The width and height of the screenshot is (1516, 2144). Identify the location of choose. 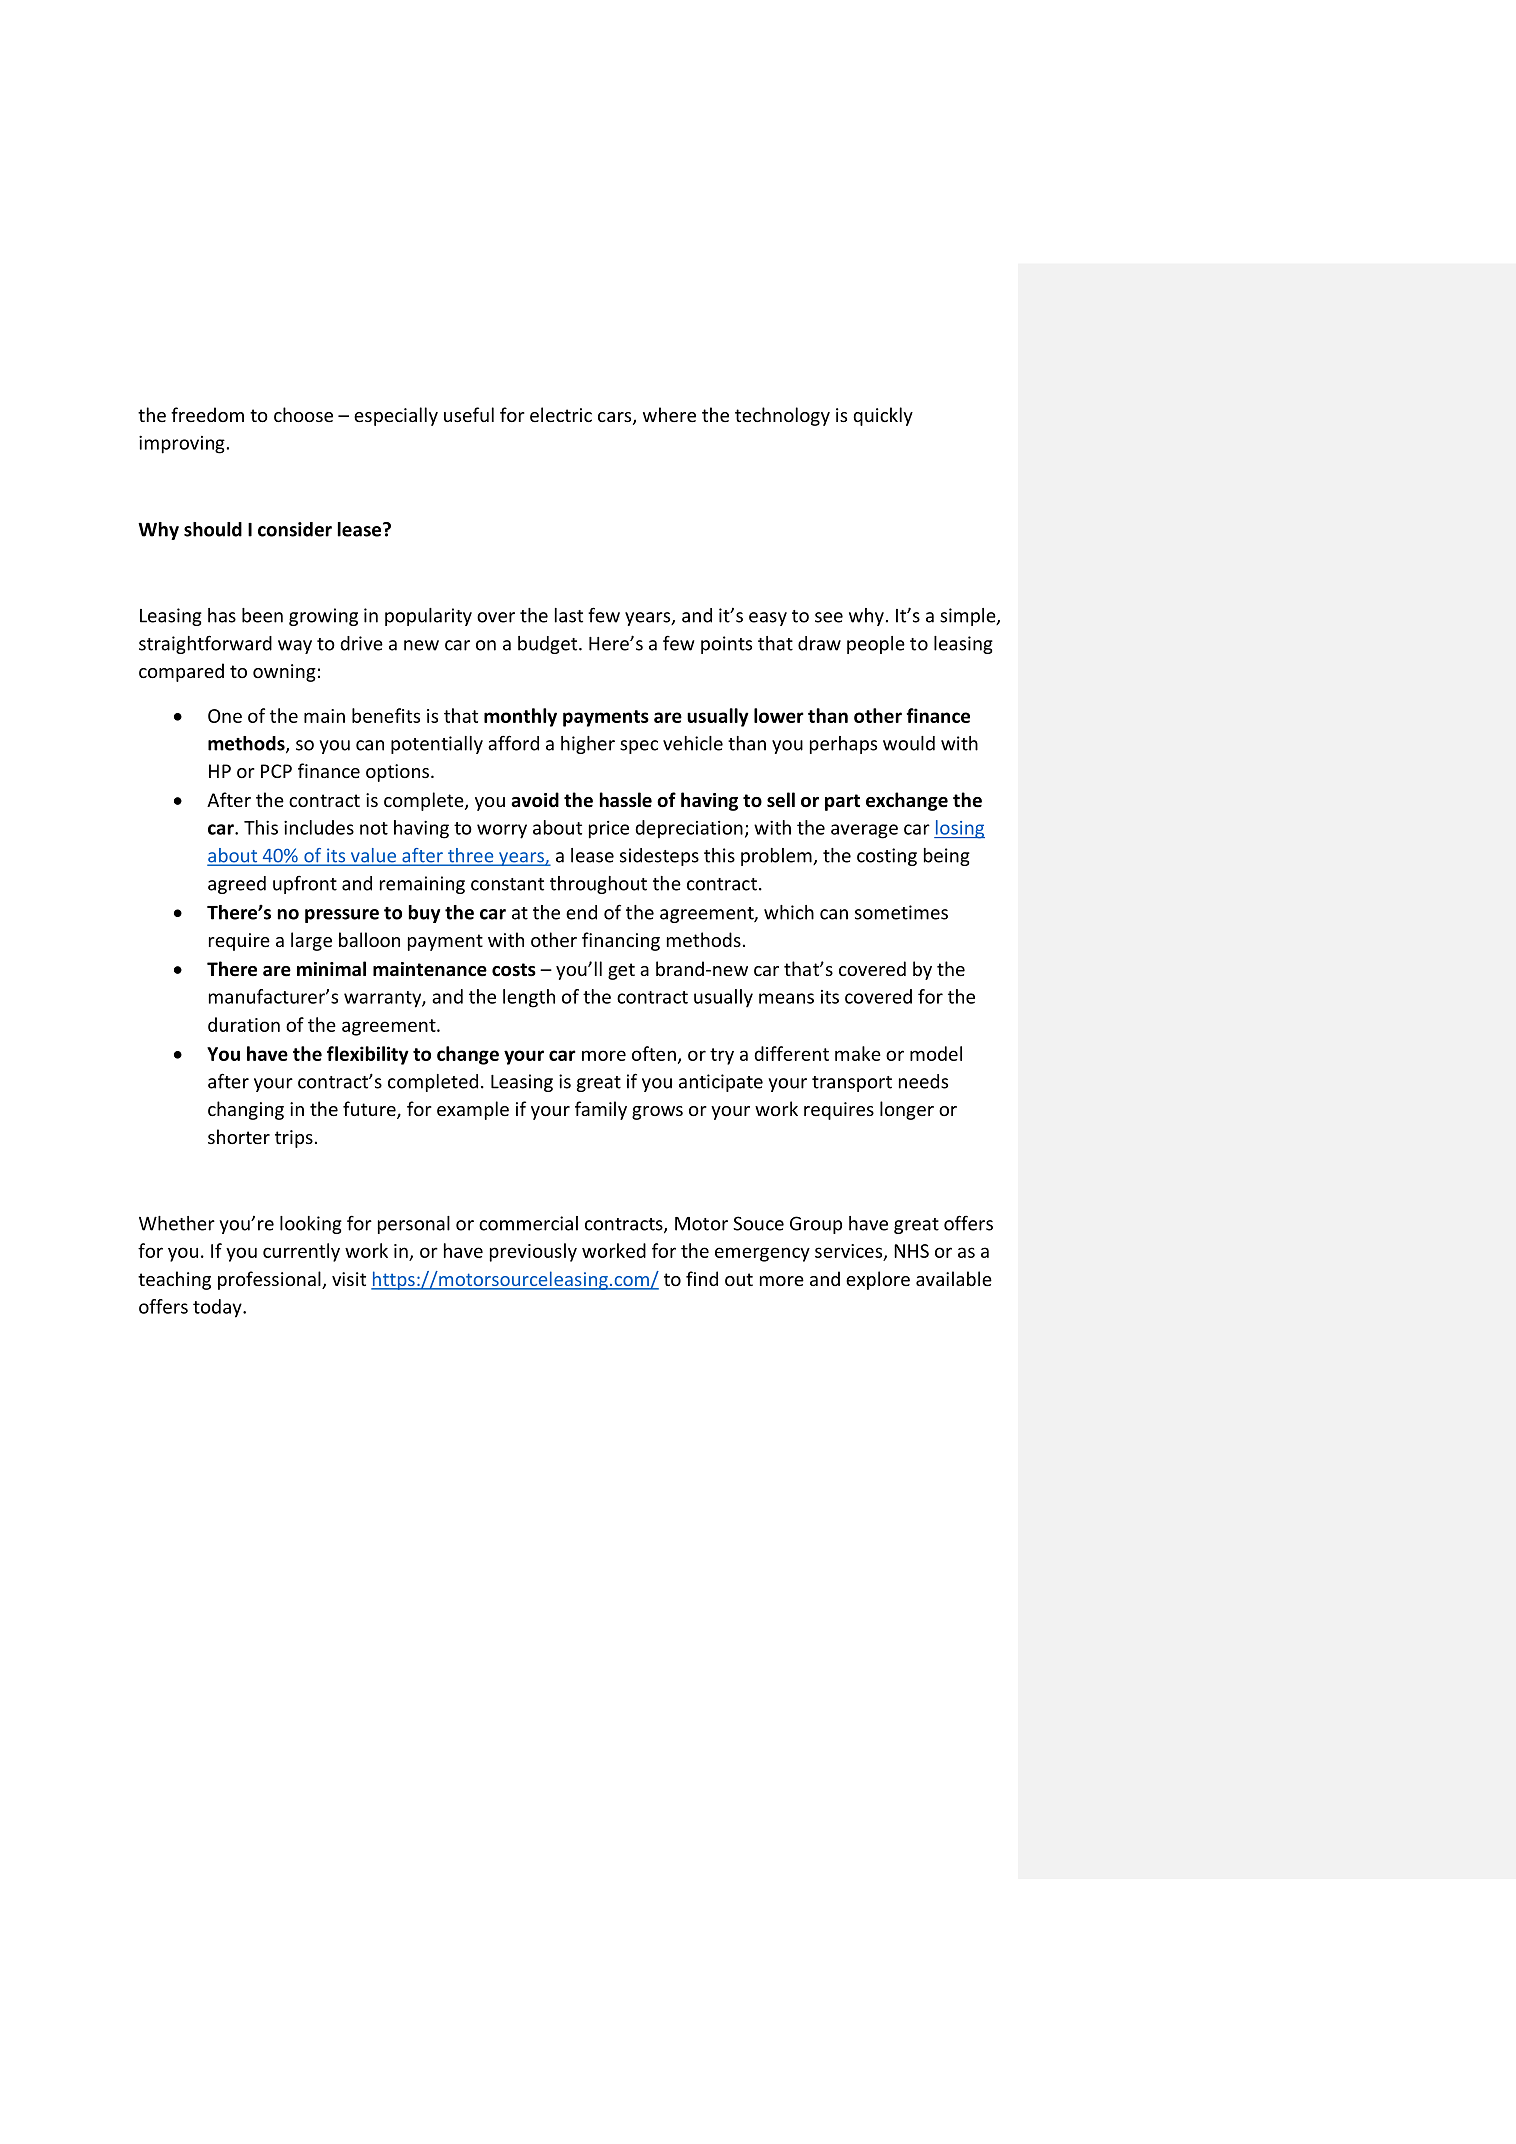
(303, 414).
